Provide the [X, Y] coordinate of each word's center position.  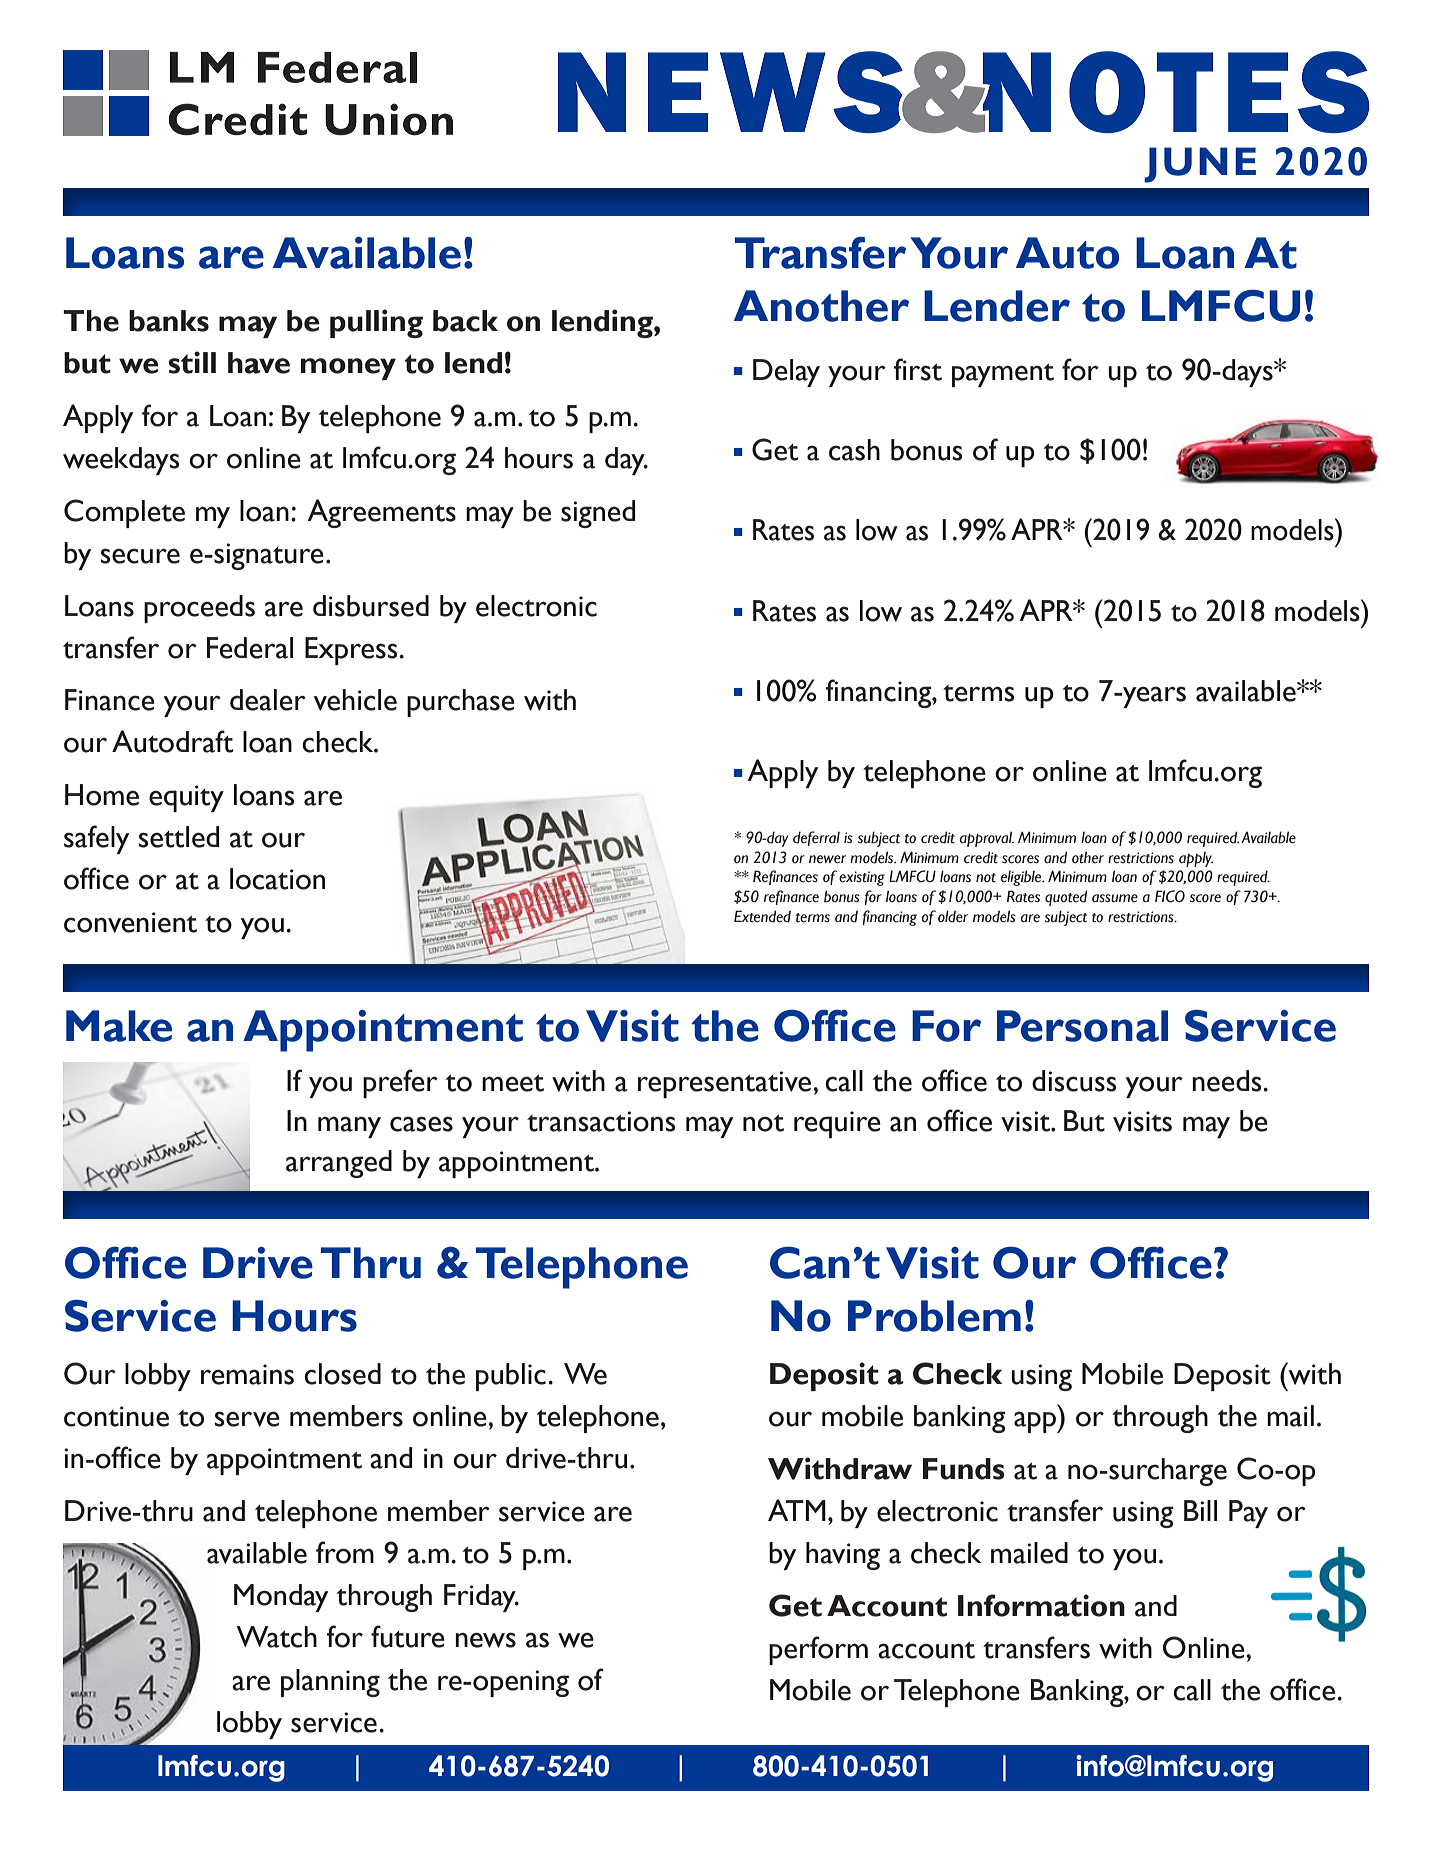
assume [1115, 898]
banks [169, 321]
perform [818, 1650]
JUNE [1200, 165]
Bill [1200, 1510]
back [465, 321]
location [277, 879]
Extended [762, 916]
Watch [276, 1637]
